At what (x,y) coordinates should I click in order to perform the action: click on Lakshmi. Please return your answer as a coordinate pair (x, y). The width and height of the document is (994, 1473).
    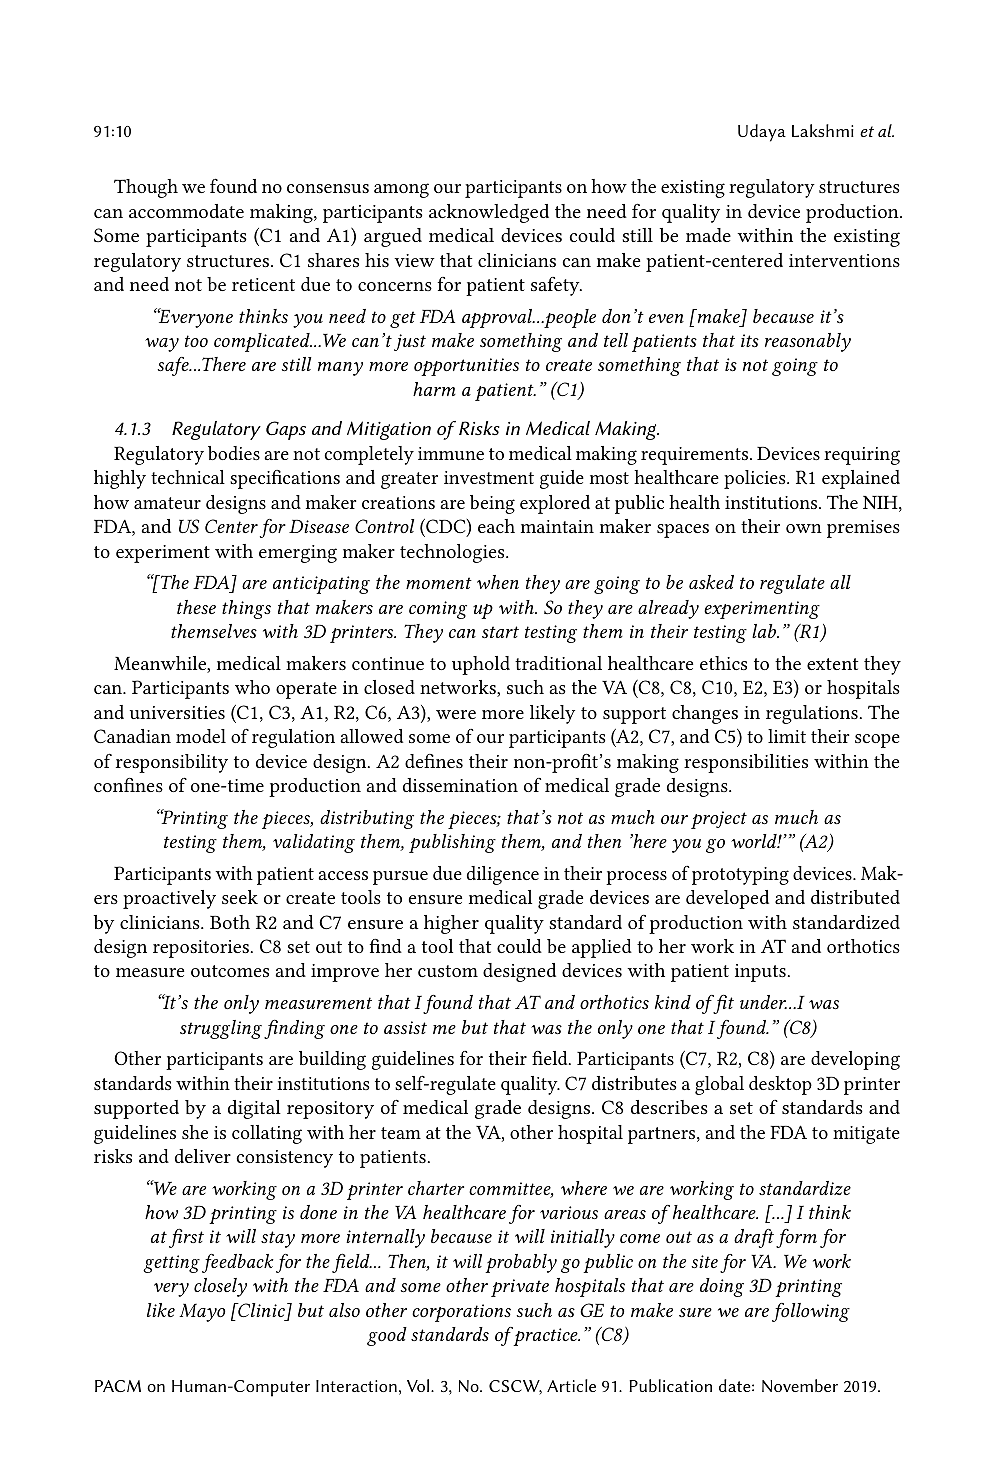
    Looking at the image, I should click on (823, 130).
